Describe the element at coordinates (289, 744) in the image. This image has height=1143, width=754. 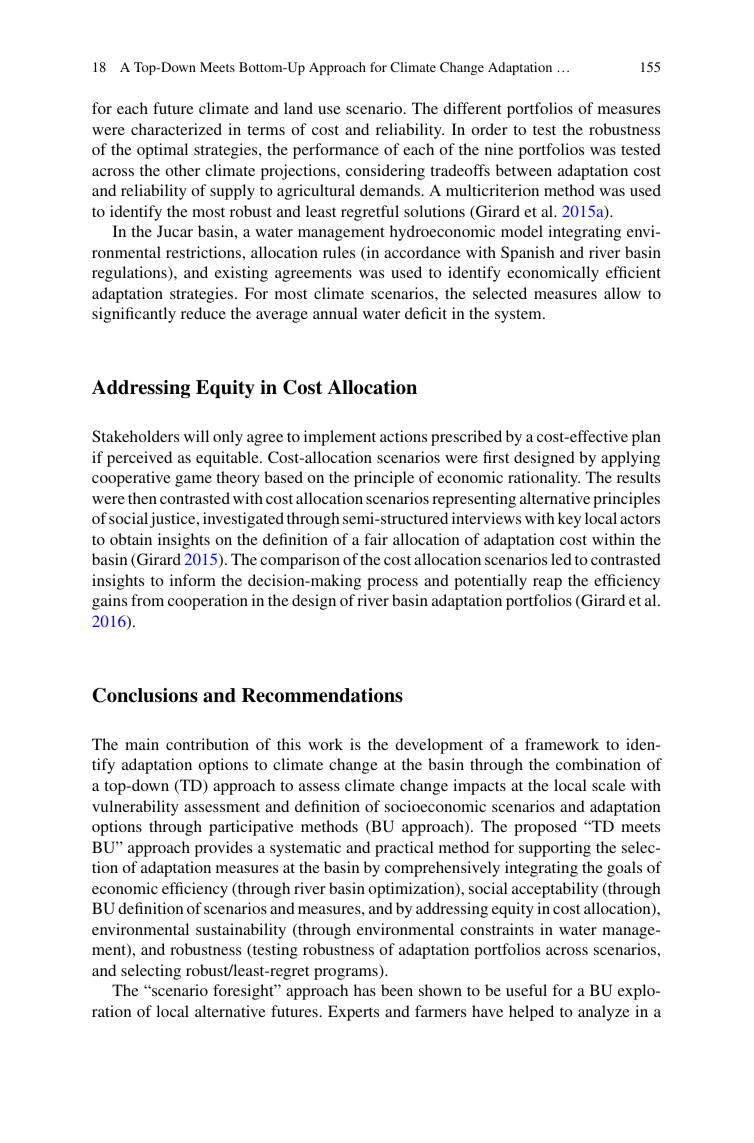
I see `this` at that location.
